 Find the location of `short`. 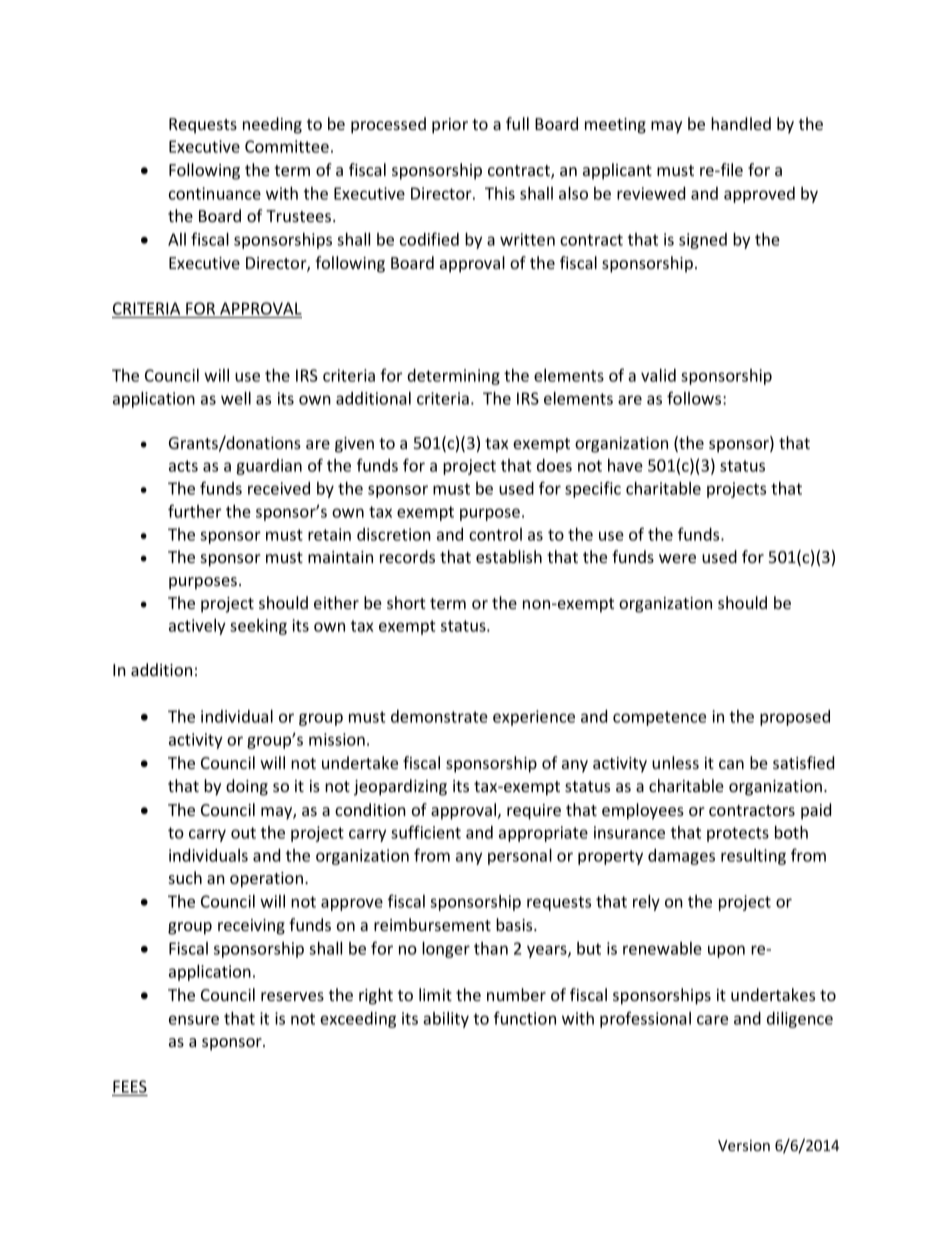

short is located at coordinates (406, 602).
